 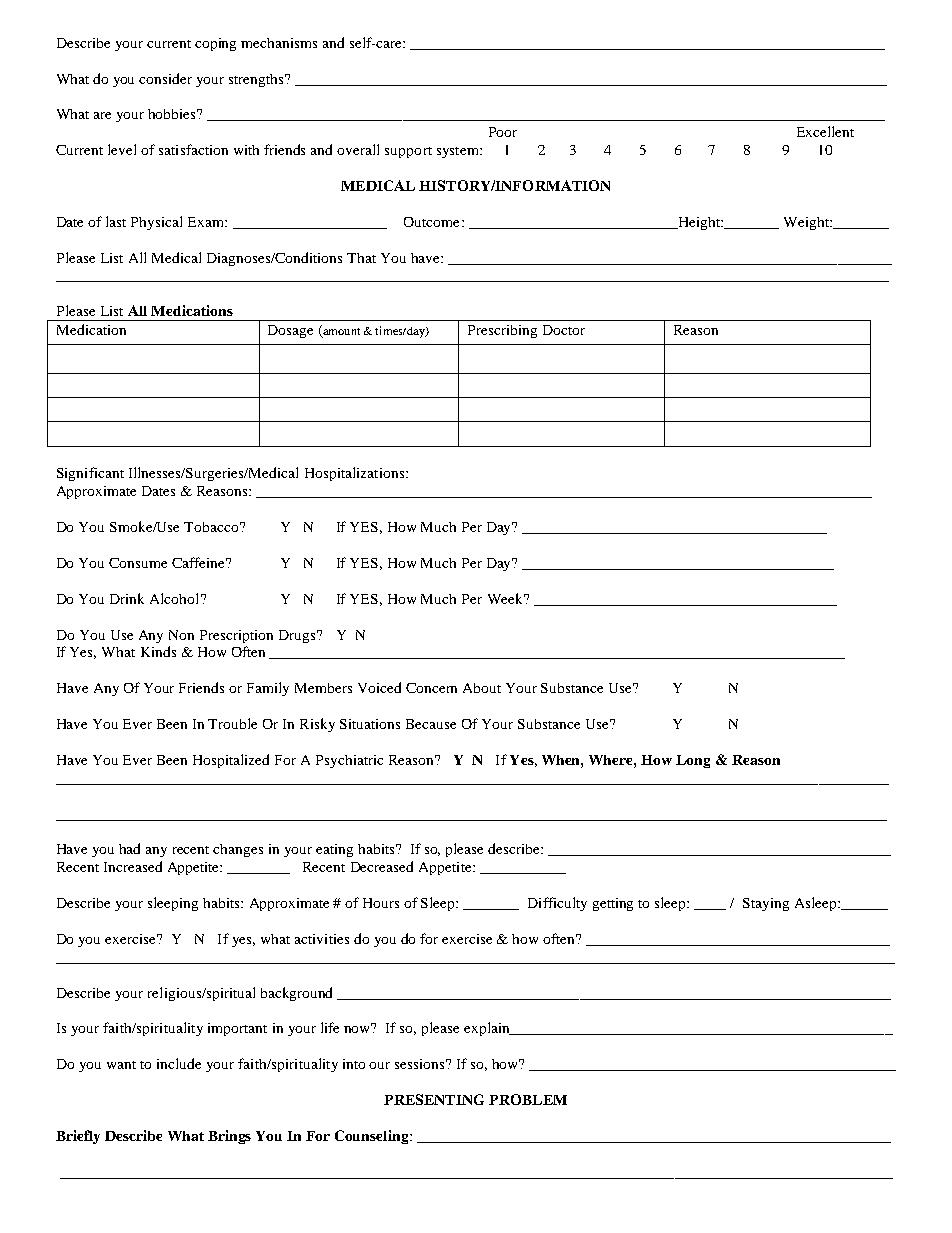 What do you see at coordinates (165, 78) in the screenshot?
I see `consider` at bounding box center [165, 78].
